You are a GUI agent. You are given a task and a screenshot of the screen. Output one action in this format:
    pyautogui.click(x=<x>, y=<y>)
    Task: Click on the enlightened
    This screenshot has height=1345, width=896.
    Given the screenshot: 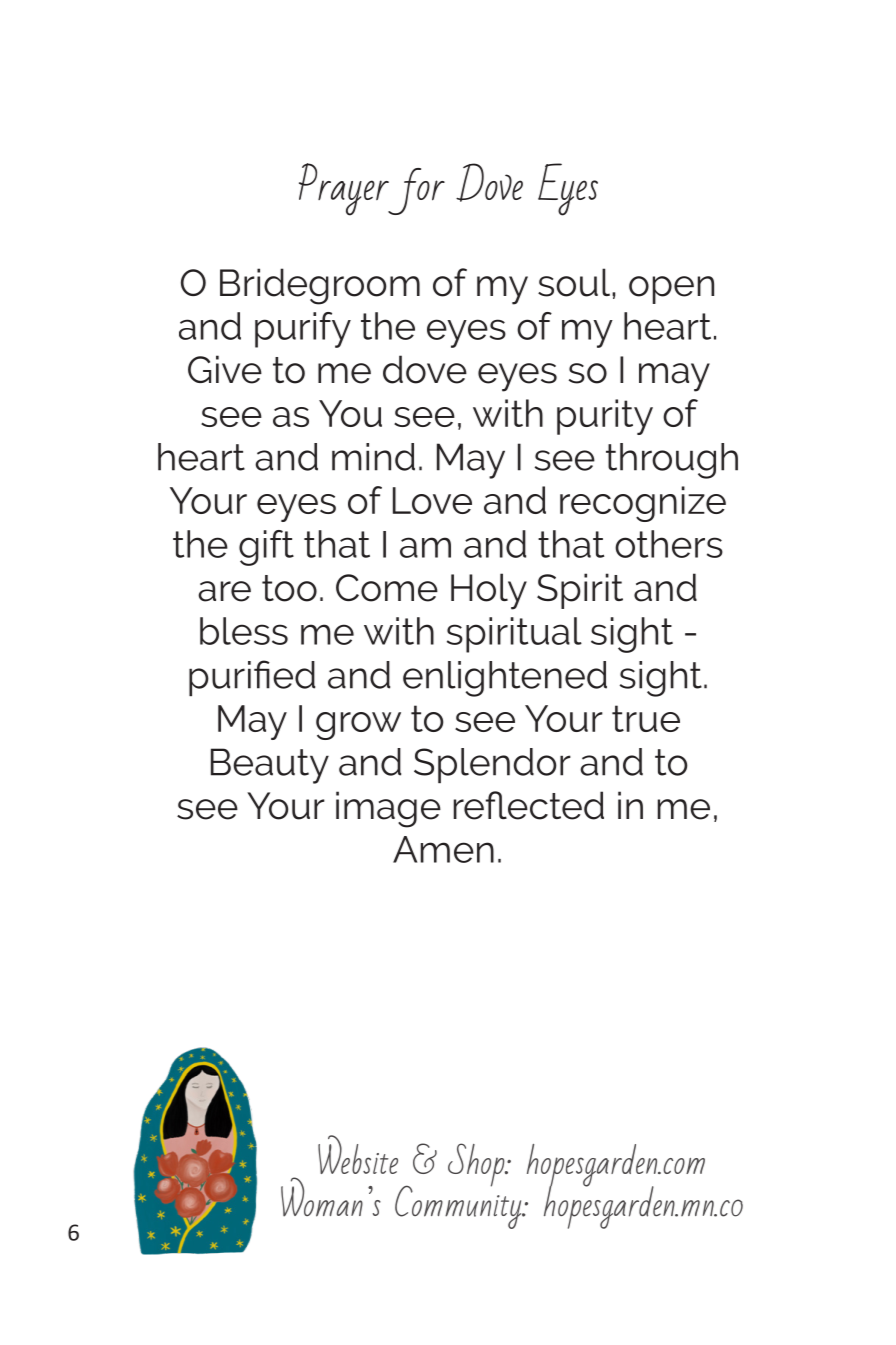 What is the action you would take?
    pyautogui.click(x=505, y=679)
